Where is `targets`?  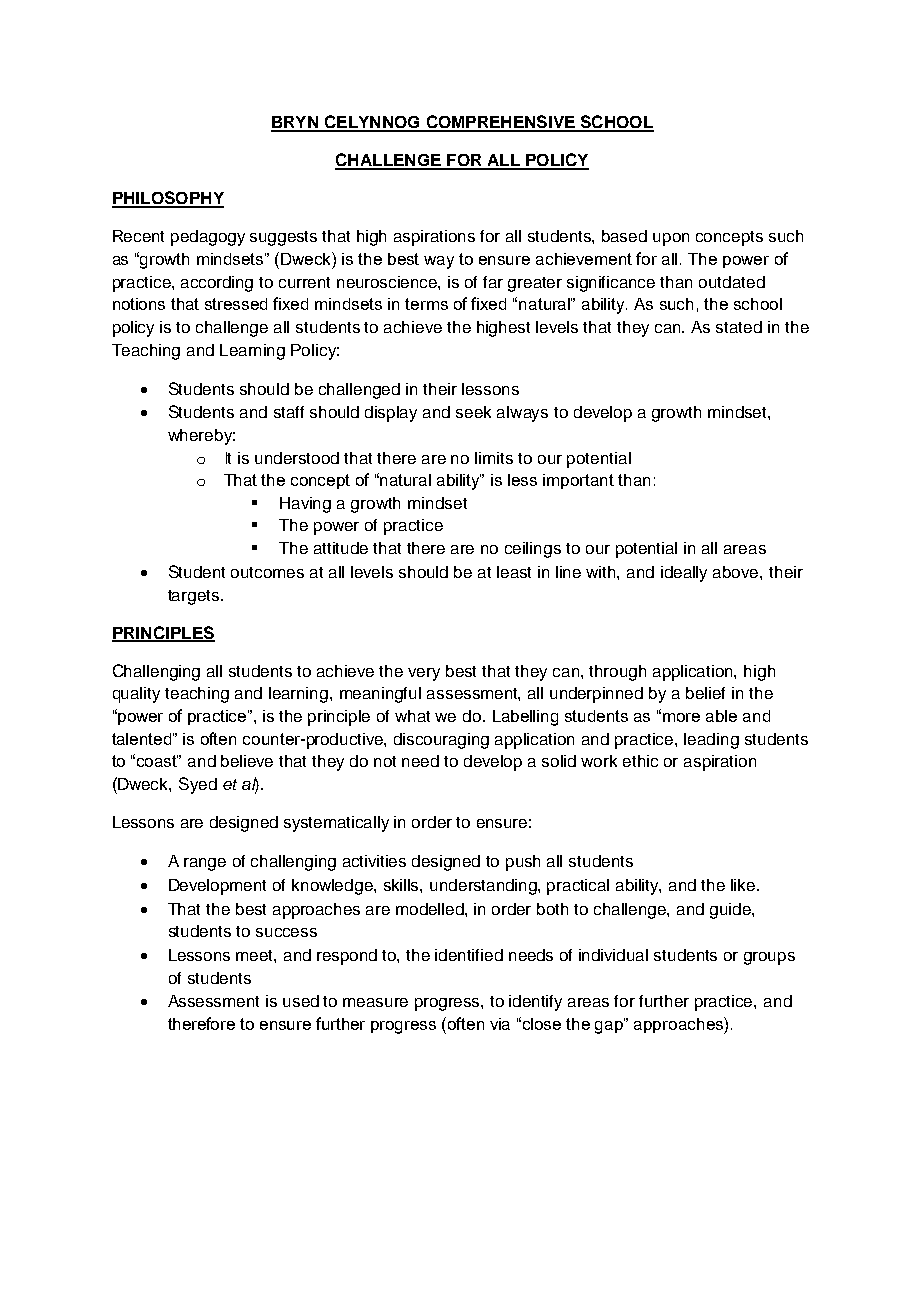
targets is located at coordinates (195, 597).
